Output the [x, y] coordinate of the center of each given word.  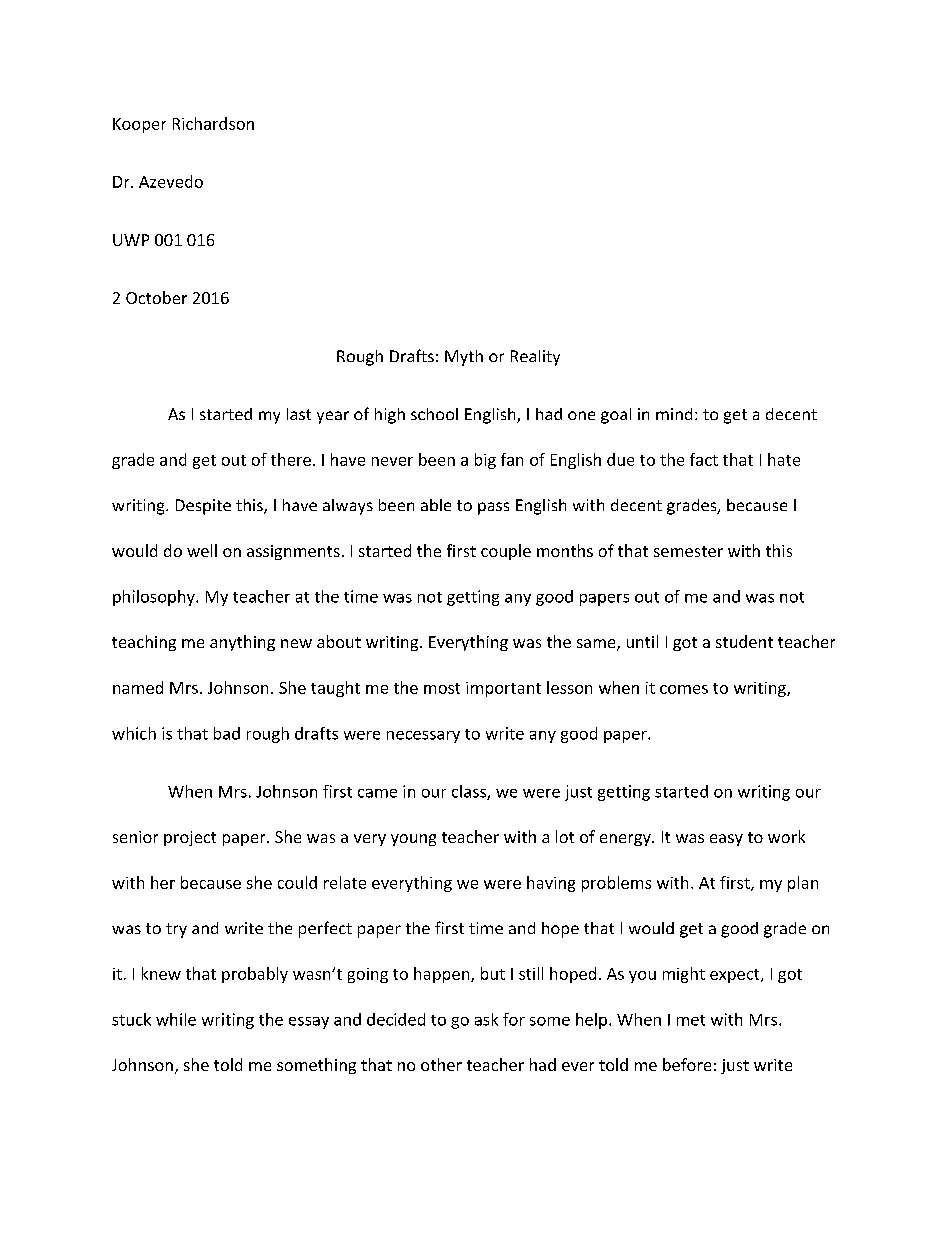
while [176, 1019]
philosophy [155, 598]
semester [688, 551]
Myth [464, 358]
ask [486, 1019]
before [687, 1064]
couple [506, 552]
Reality [535, 358]
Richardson [213, 123]
